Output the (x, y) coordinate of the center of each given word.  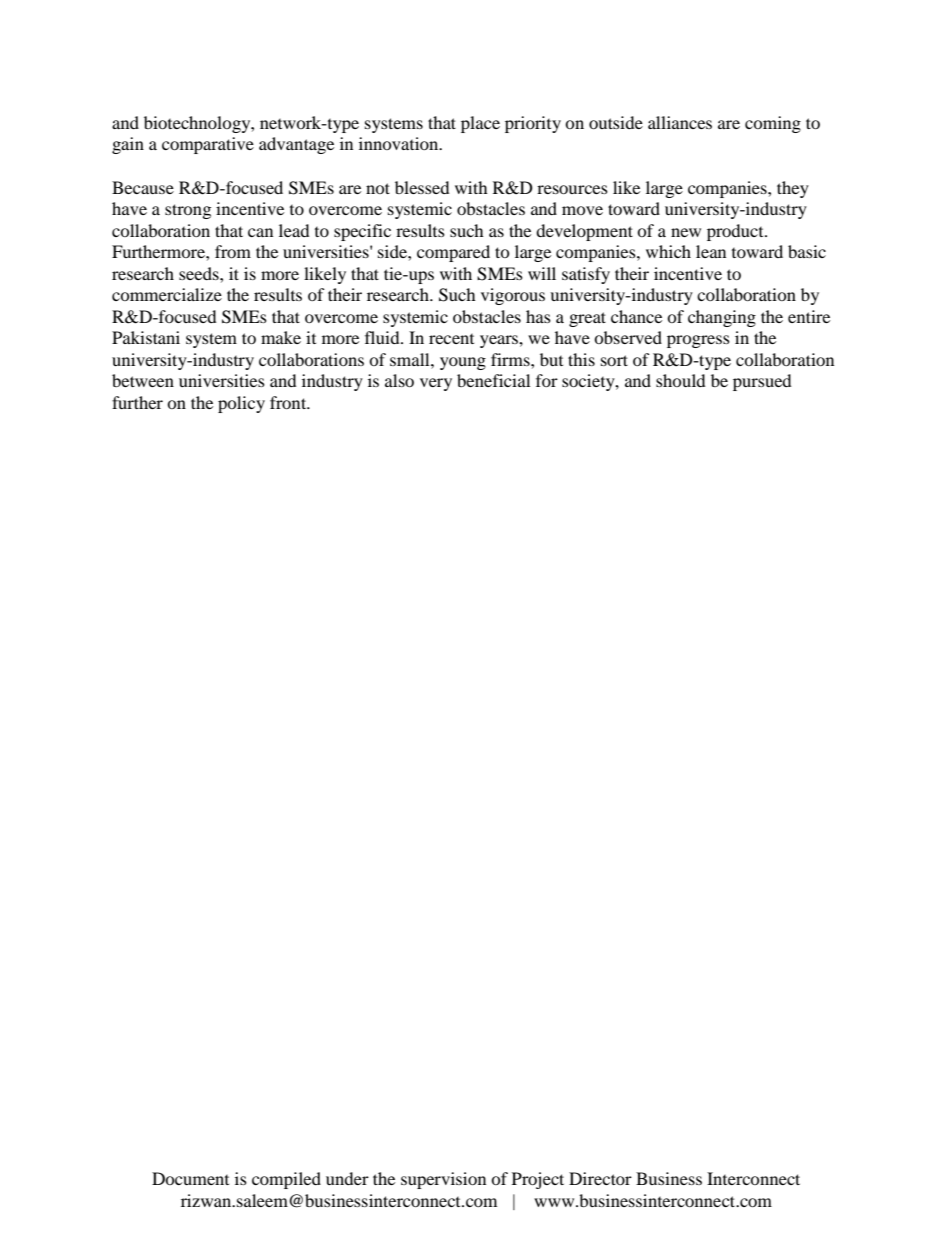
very (436, 384)
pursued (762, 382)
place (480, 124)
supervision (443, 1180)
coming (773, 124)
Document (190, 1178)
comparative (208, 145)
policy (241, 404)
